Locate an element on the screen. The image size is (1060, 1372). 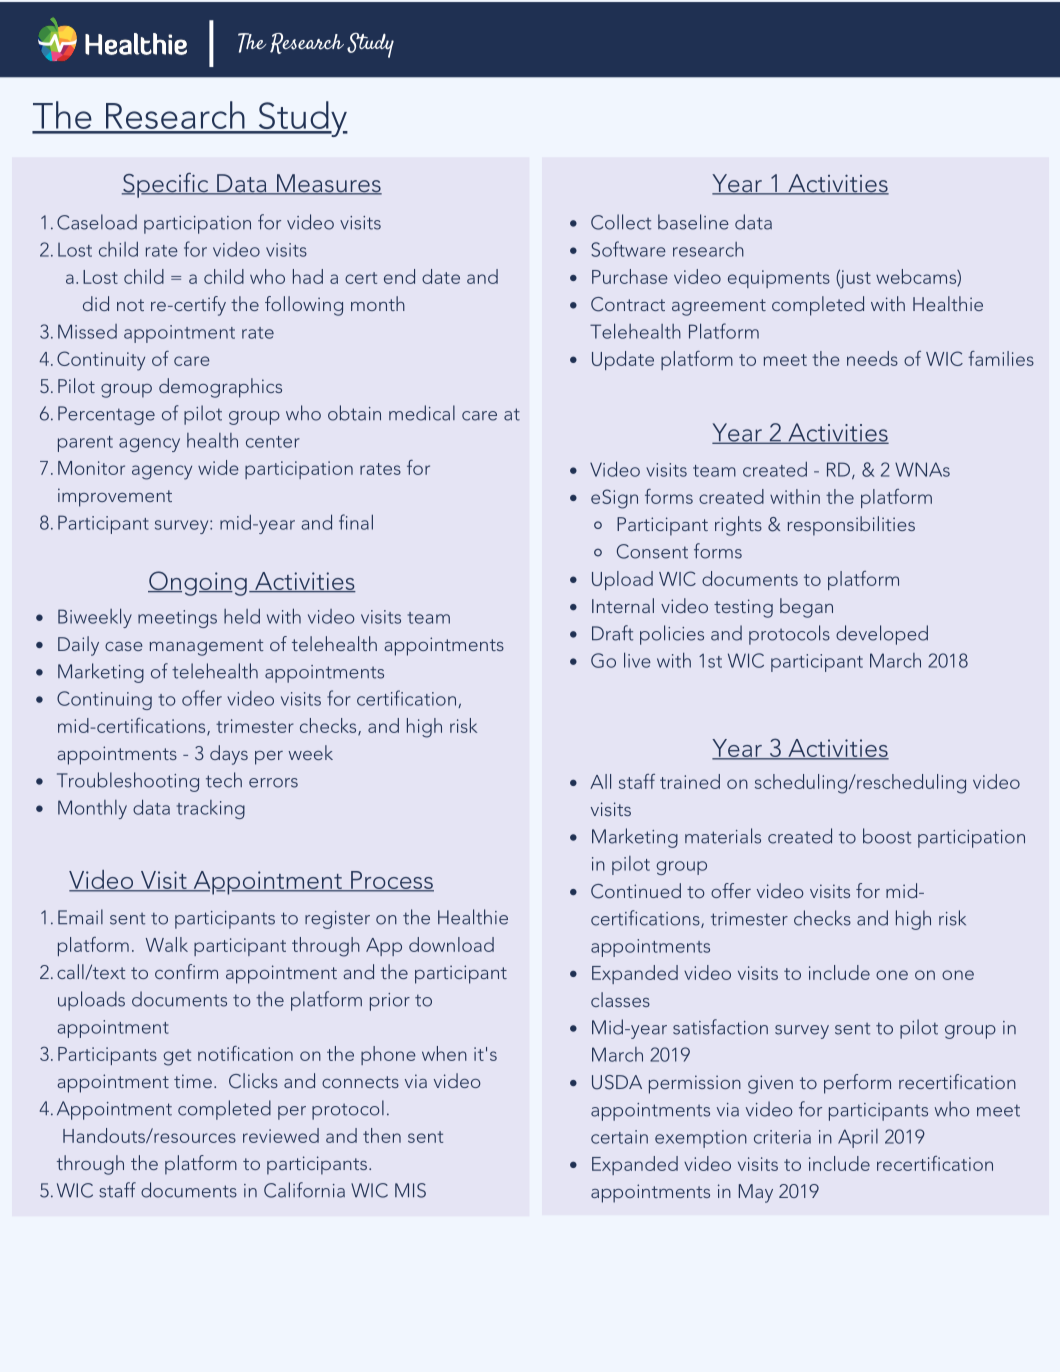
Collect is located at coordinates (621, 222).
